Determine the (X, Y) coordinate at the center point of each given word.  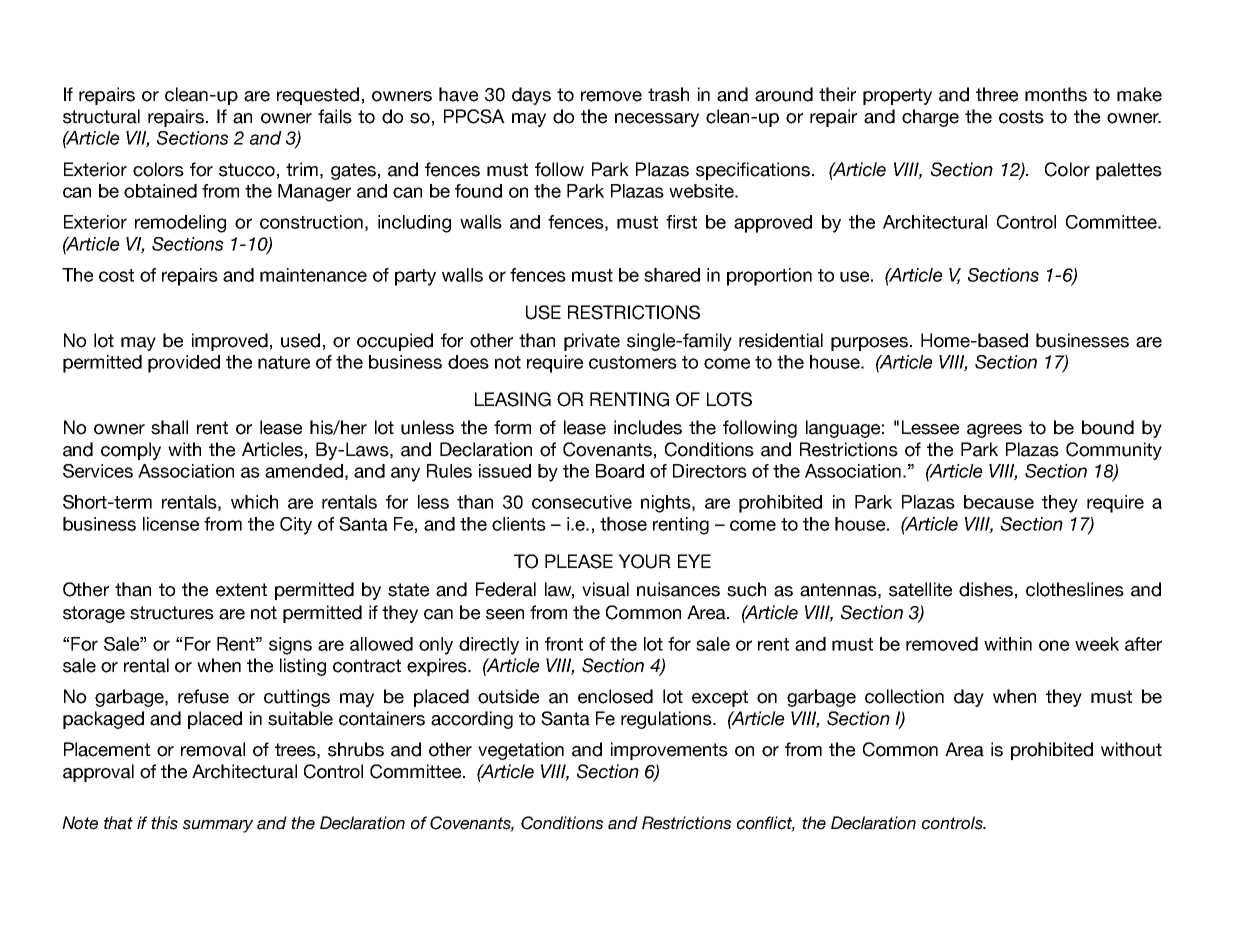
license (171, 524)
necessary (657, 120)
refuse (203, 696)
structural (101, 116)
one (1054, 645)
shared (672, 275)
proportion (769, 277)
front (564, 644)
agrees (994, 431)
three (997, 94)
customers (633, 362)
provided (184, 364)
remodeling (180, 224)
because (999, 502)
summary (218, 826)
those (623, 524)
